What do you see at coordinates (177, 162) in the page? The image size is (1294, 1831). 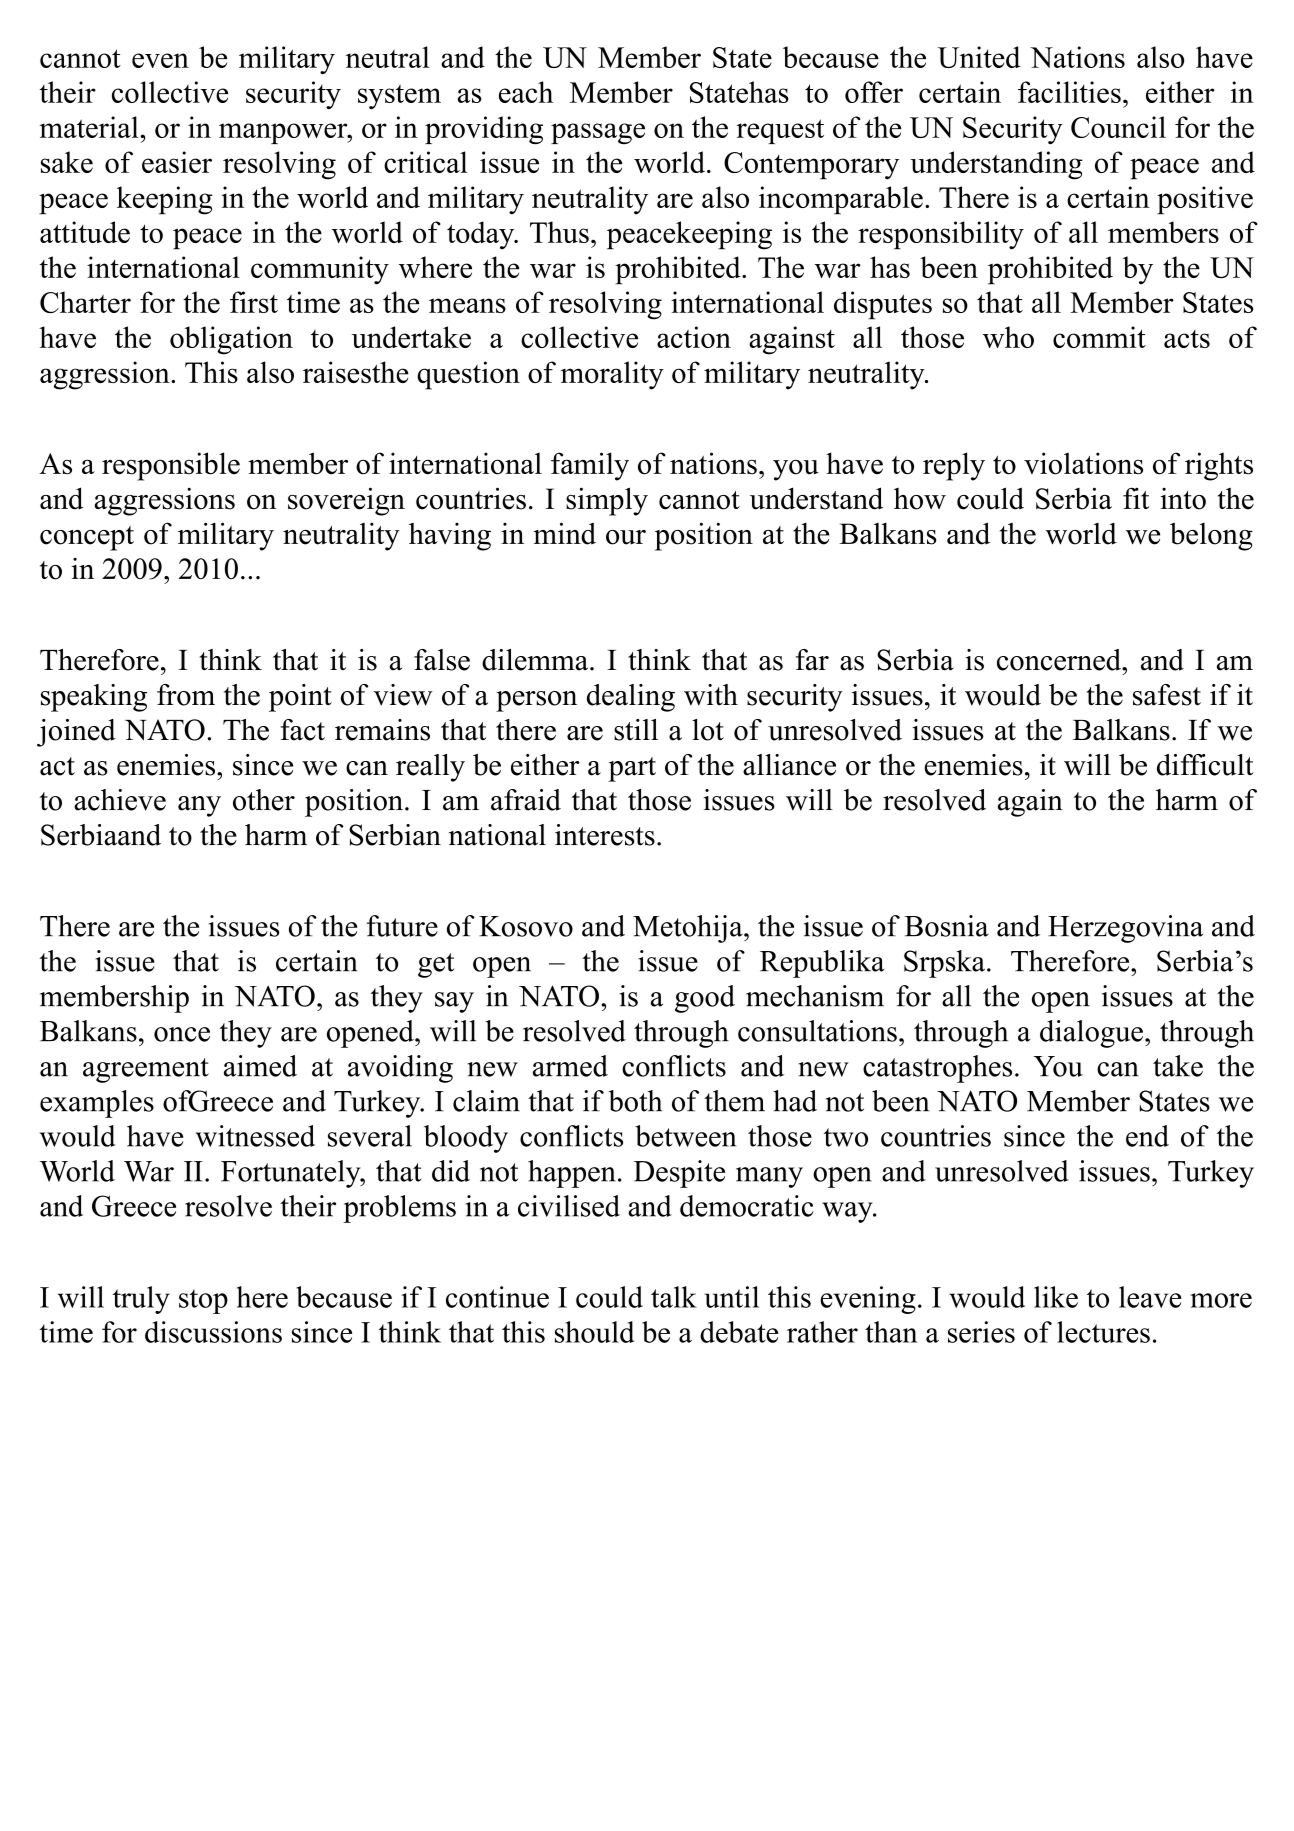 I see `easier` at bounding box center [177, 162].
